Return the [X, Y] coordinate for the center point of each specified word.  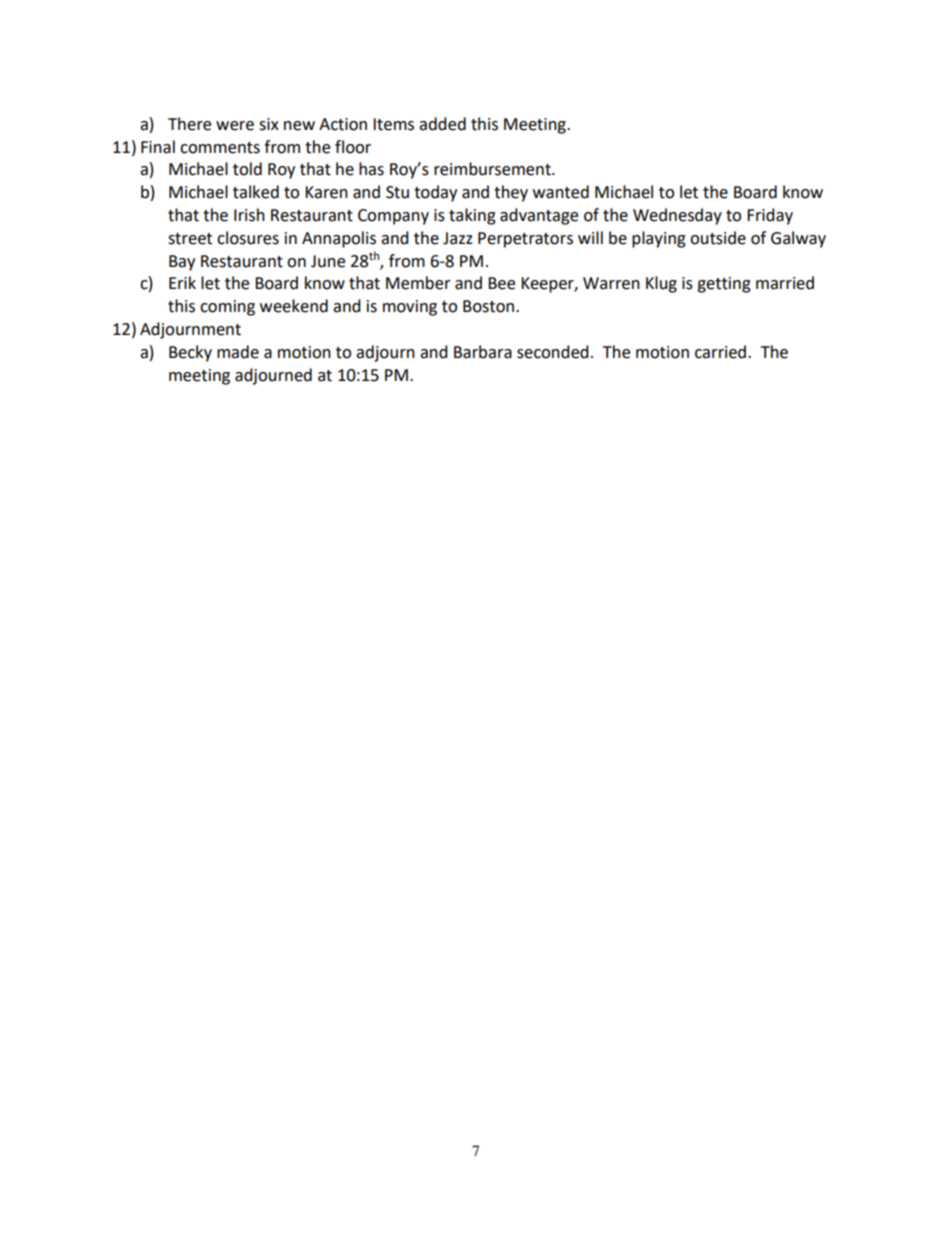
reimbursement [493, 169]
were [235, 126]
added [442, 124]
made [238, 352]
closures [248, 238]
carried [722, 352]
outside [718, 238]
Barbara [483, 352]
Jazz [458, 238]
